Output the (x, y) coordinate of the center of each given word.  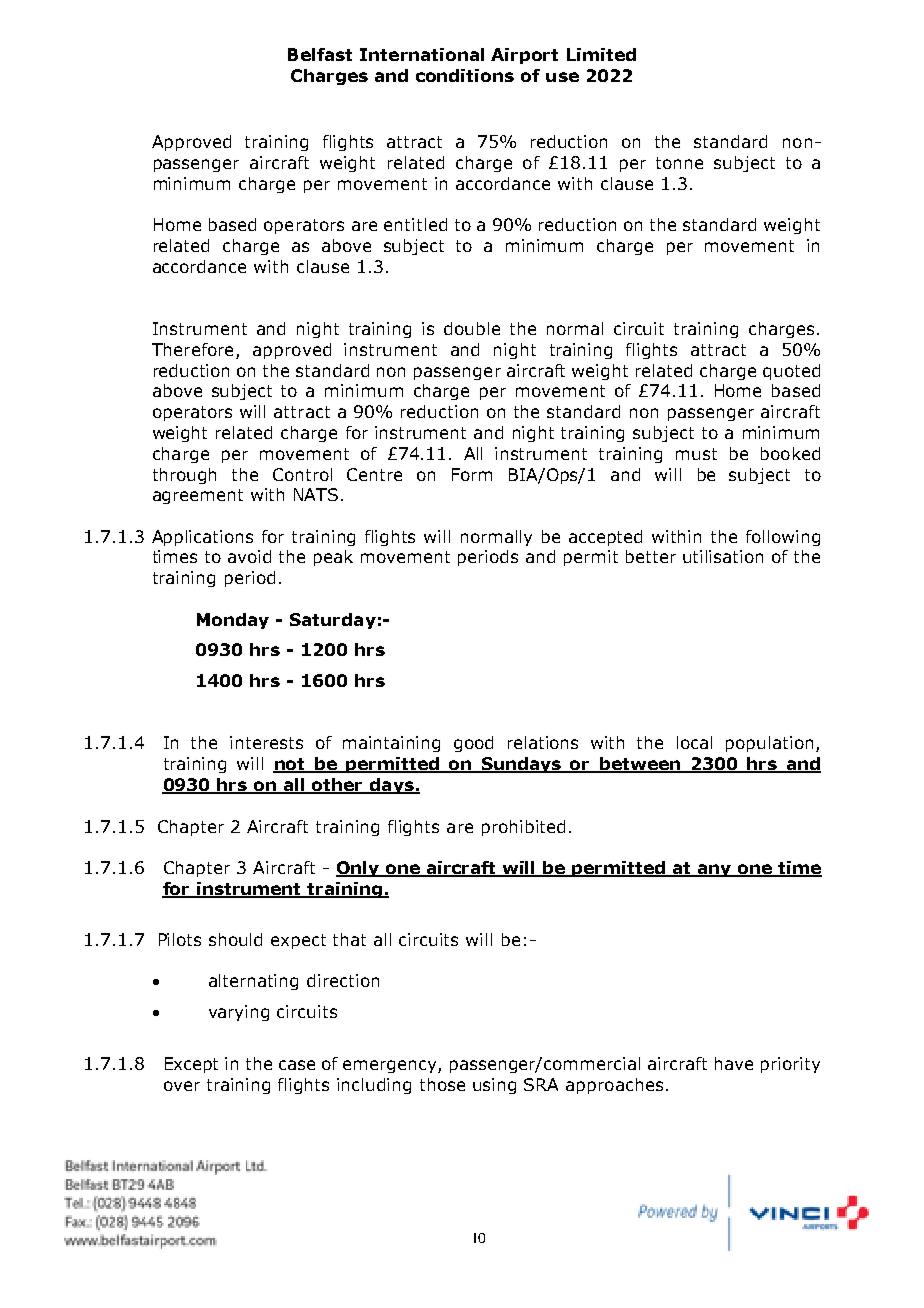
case (297, 1065)
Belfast (320, 54)
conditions (465, 75)
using (494, 1086)
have (734, 1063)
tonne (679, 163)
